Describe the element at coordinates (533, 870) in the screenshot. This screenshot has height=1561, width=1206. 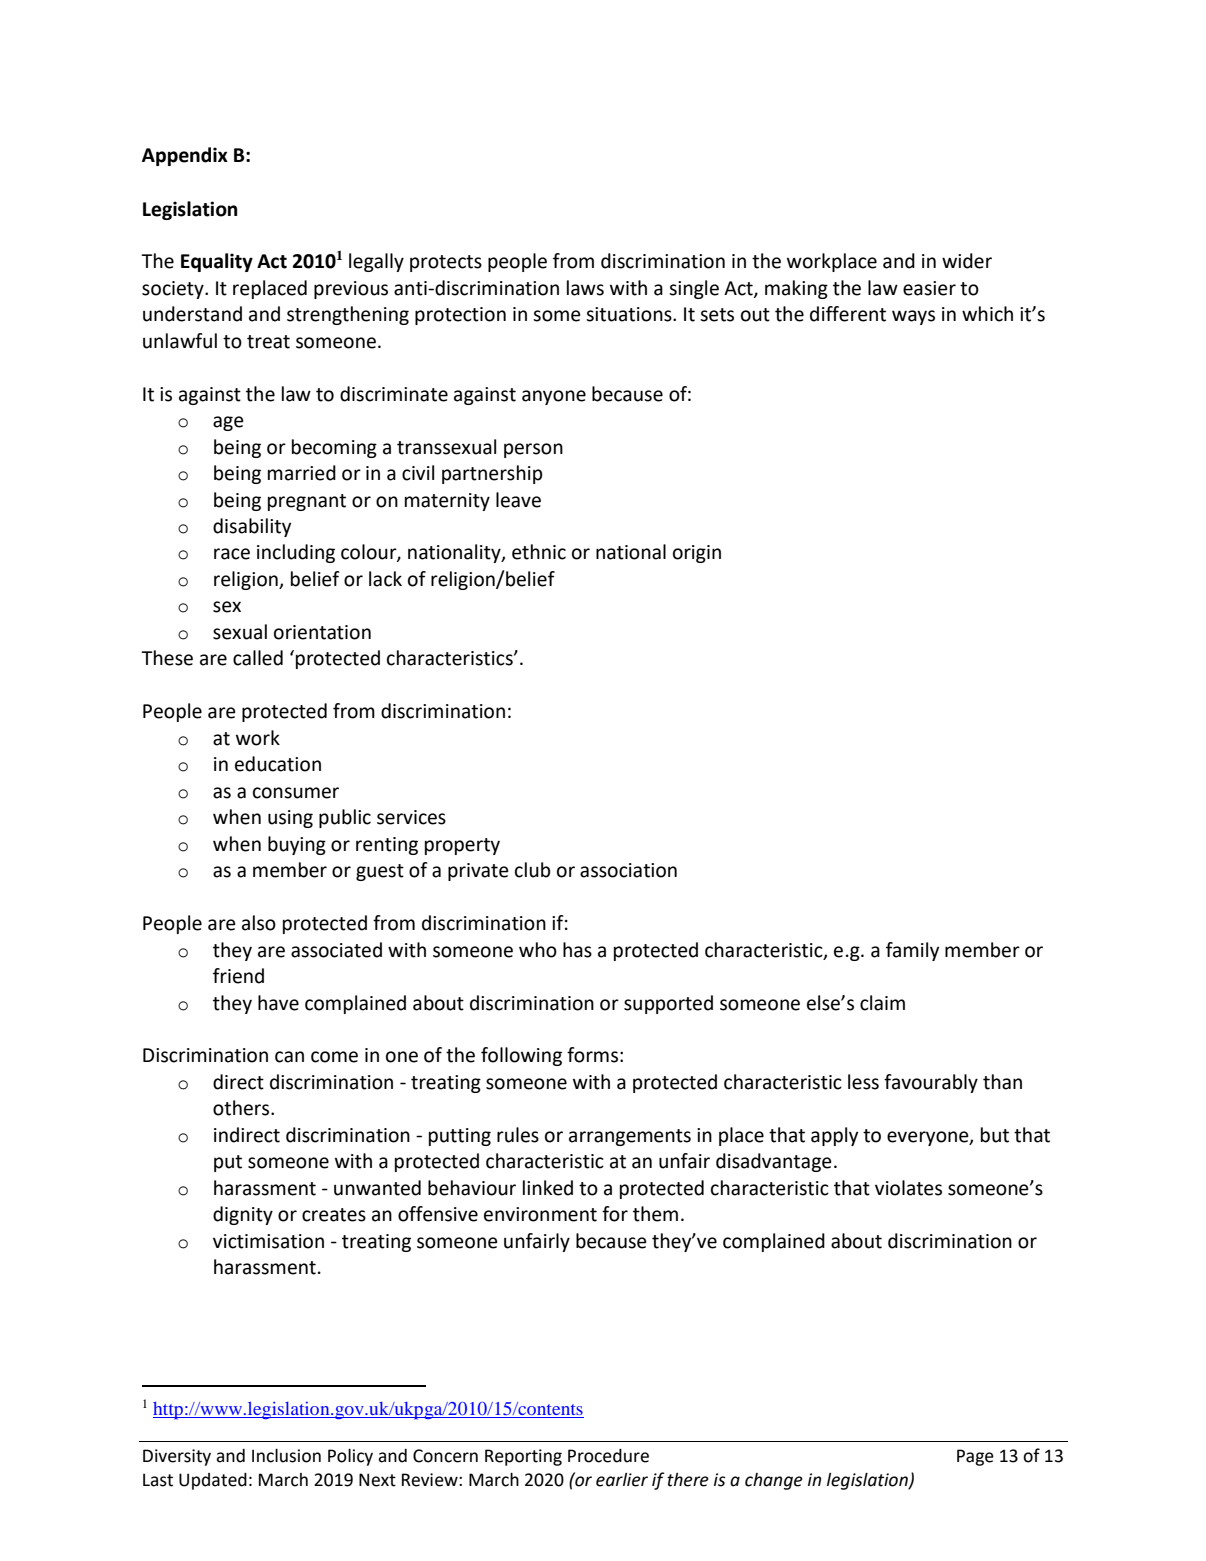
I see `club` at that location.
